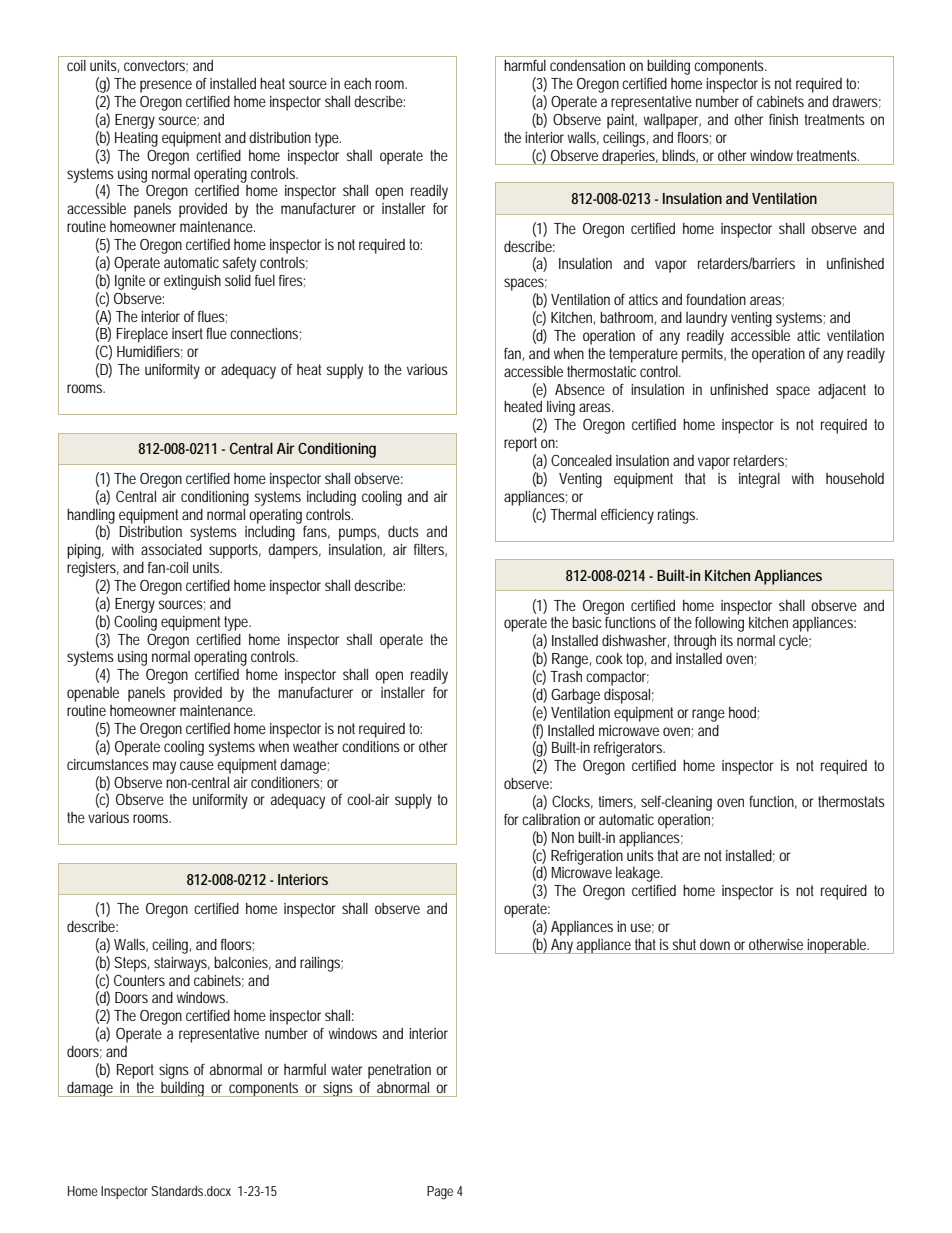 The height and width of the screenshot is (1233, 952). I want to click on may, so click(164, 767).
